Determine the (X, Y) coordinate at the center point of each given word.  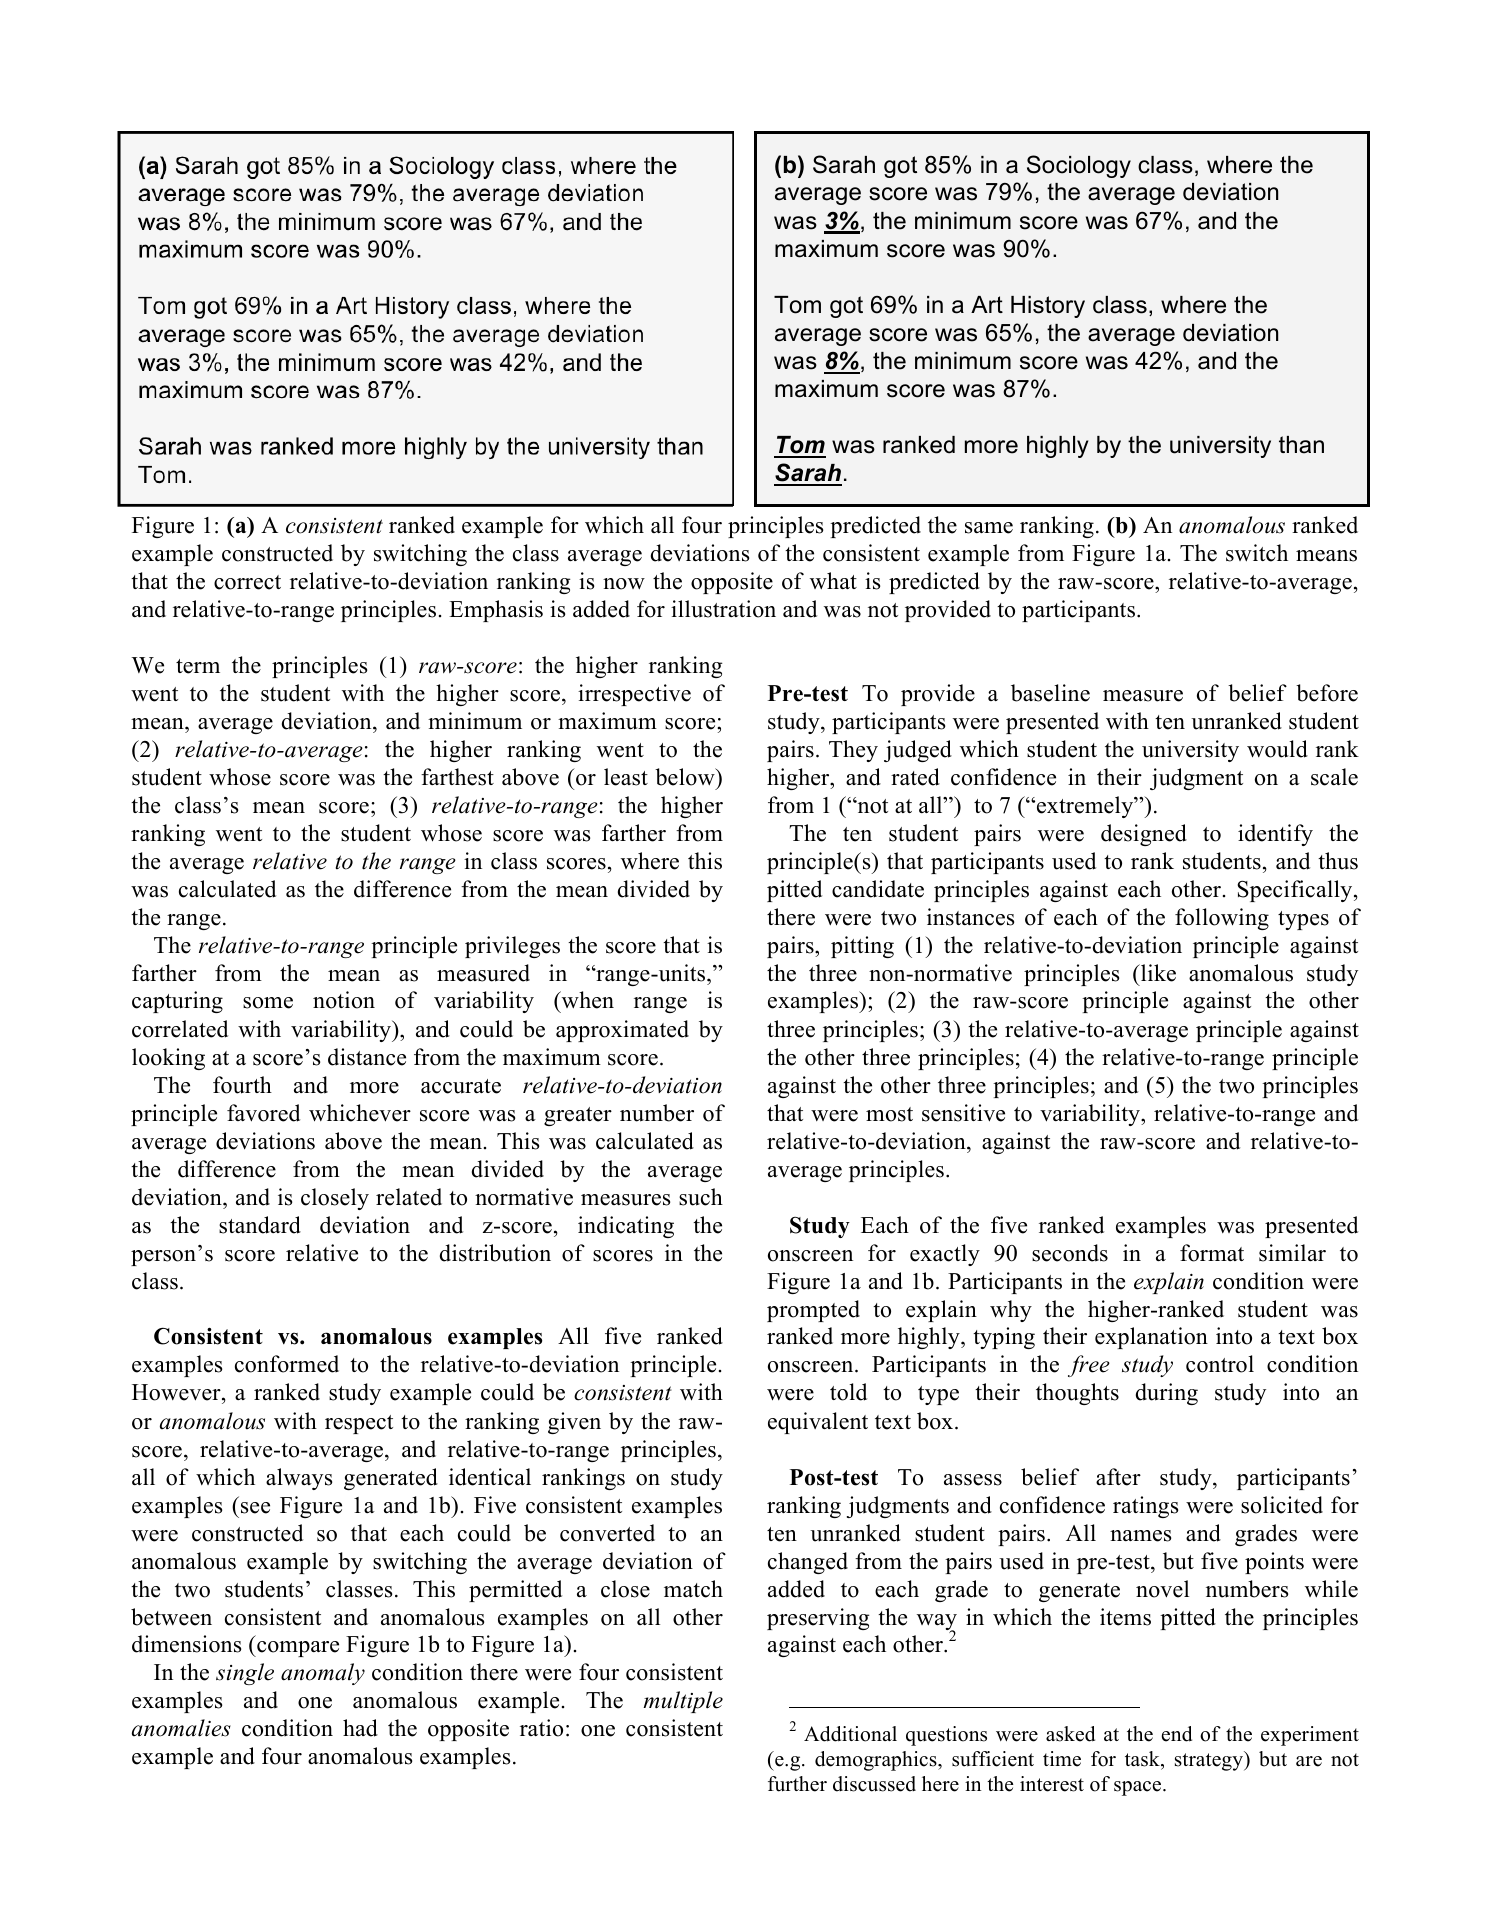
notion (344, 1000)
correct (247, 582)
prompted (813, 1311)
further (797, 1784)
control (1220, 1364)
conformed (287, 1364)
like (1157, 973)
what (833, 580)
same (989, 528)
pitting (862, 947)
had (360, 1728)
